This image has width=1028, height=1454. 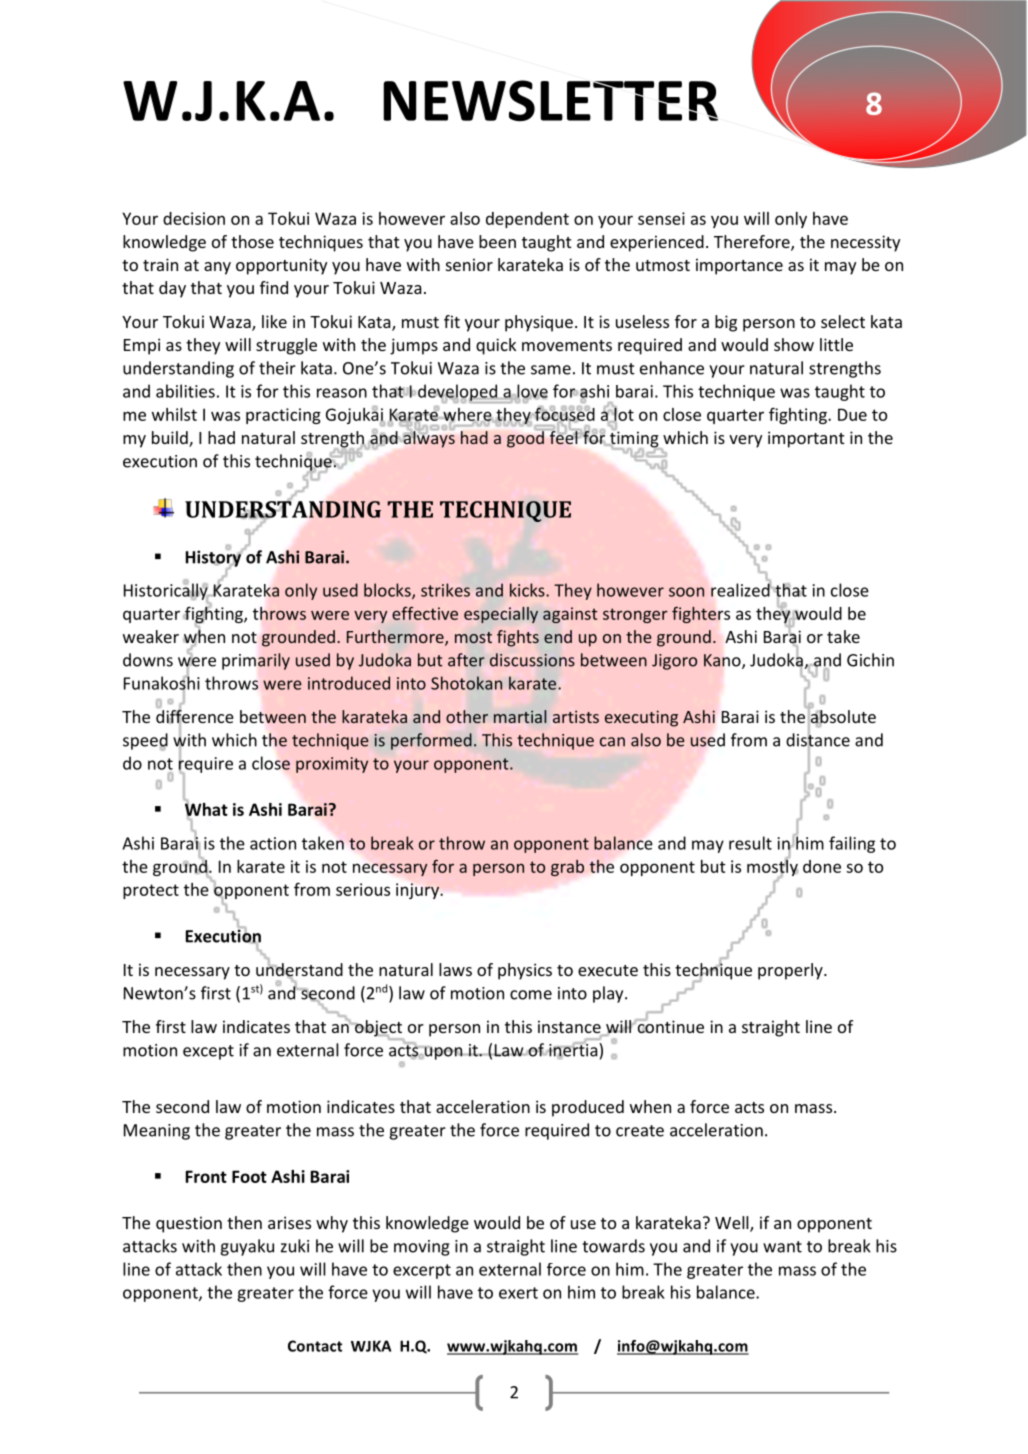 What do you see at coordinates (782, 1247) in the image?
I see `want` at bounding box center [782, 1247].
